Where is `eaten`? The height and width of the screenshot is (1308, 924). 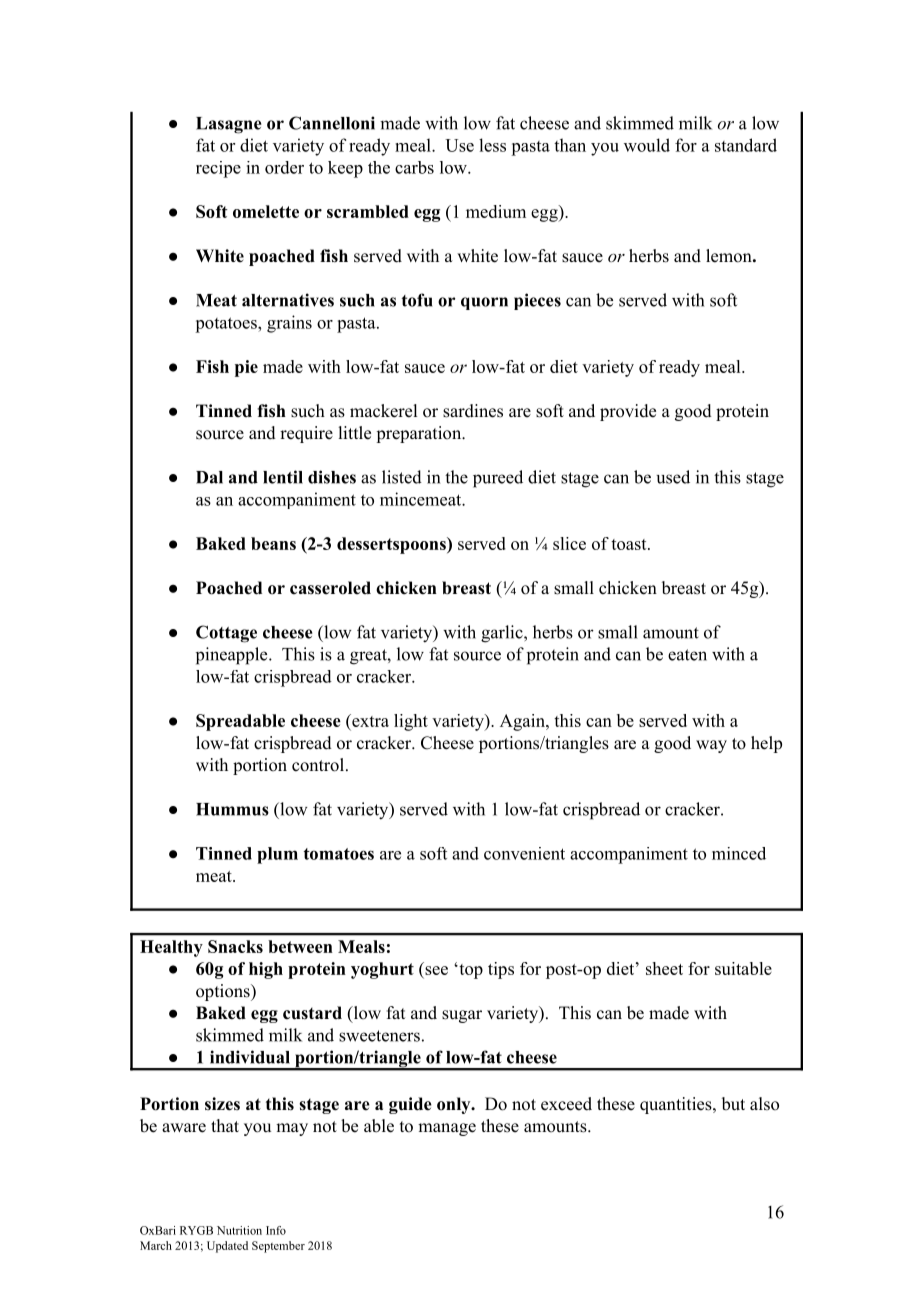 eaten is located at coordinates (687, 655).
